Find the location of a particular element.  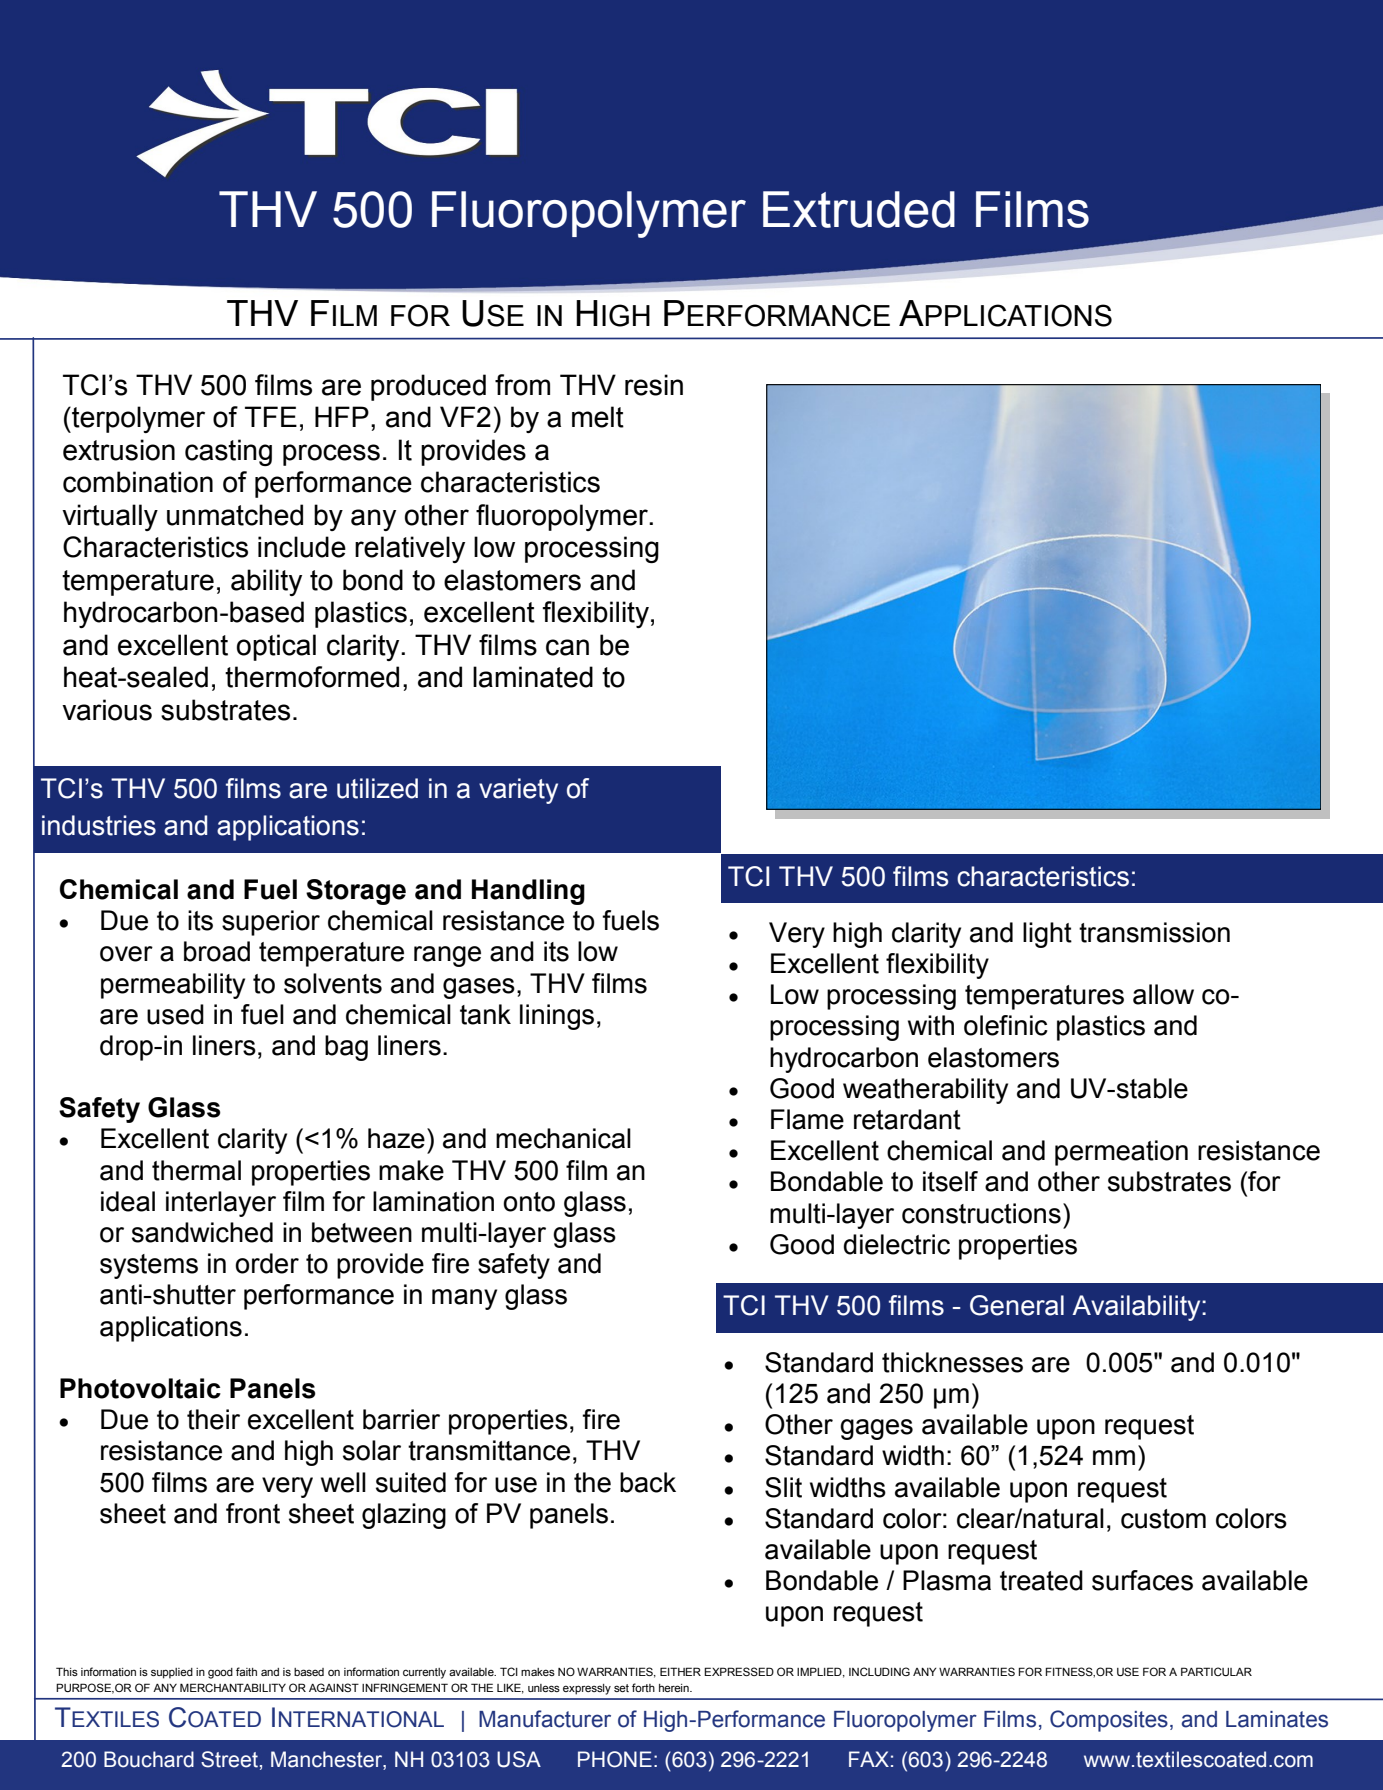

herein is located at coordinates (675, 1688).
